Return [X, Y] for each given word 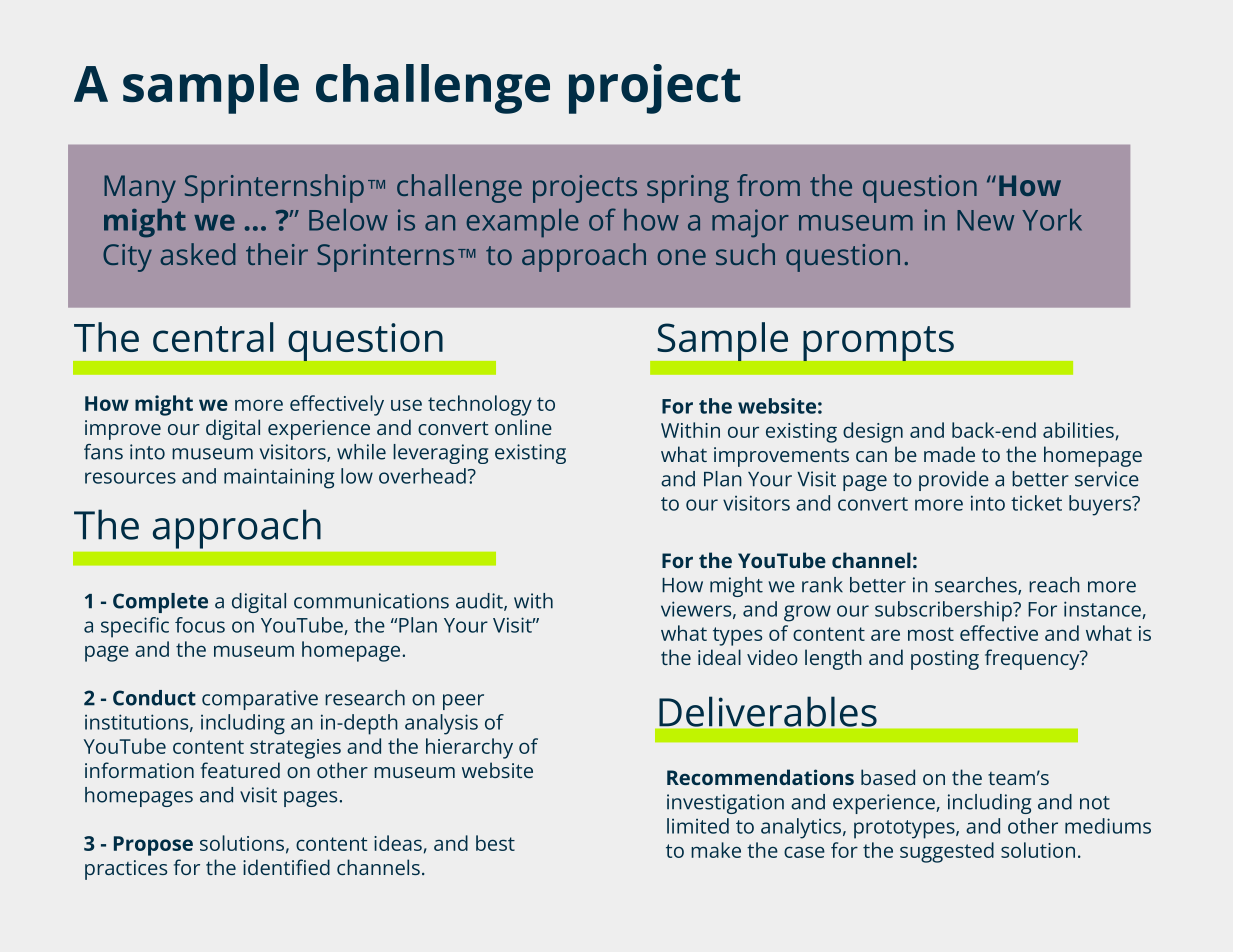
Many [140, 189]
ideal [719, 657]
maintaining [279, 478]
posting [945, 660]
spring [688, 189]
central [213, 337]
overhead [422, 476]
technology [480, 405]
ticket [1036, 503]
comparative [260, 700]
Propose [153, 846]
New [985, 220]
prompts [878, 344]
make [716, 850]
